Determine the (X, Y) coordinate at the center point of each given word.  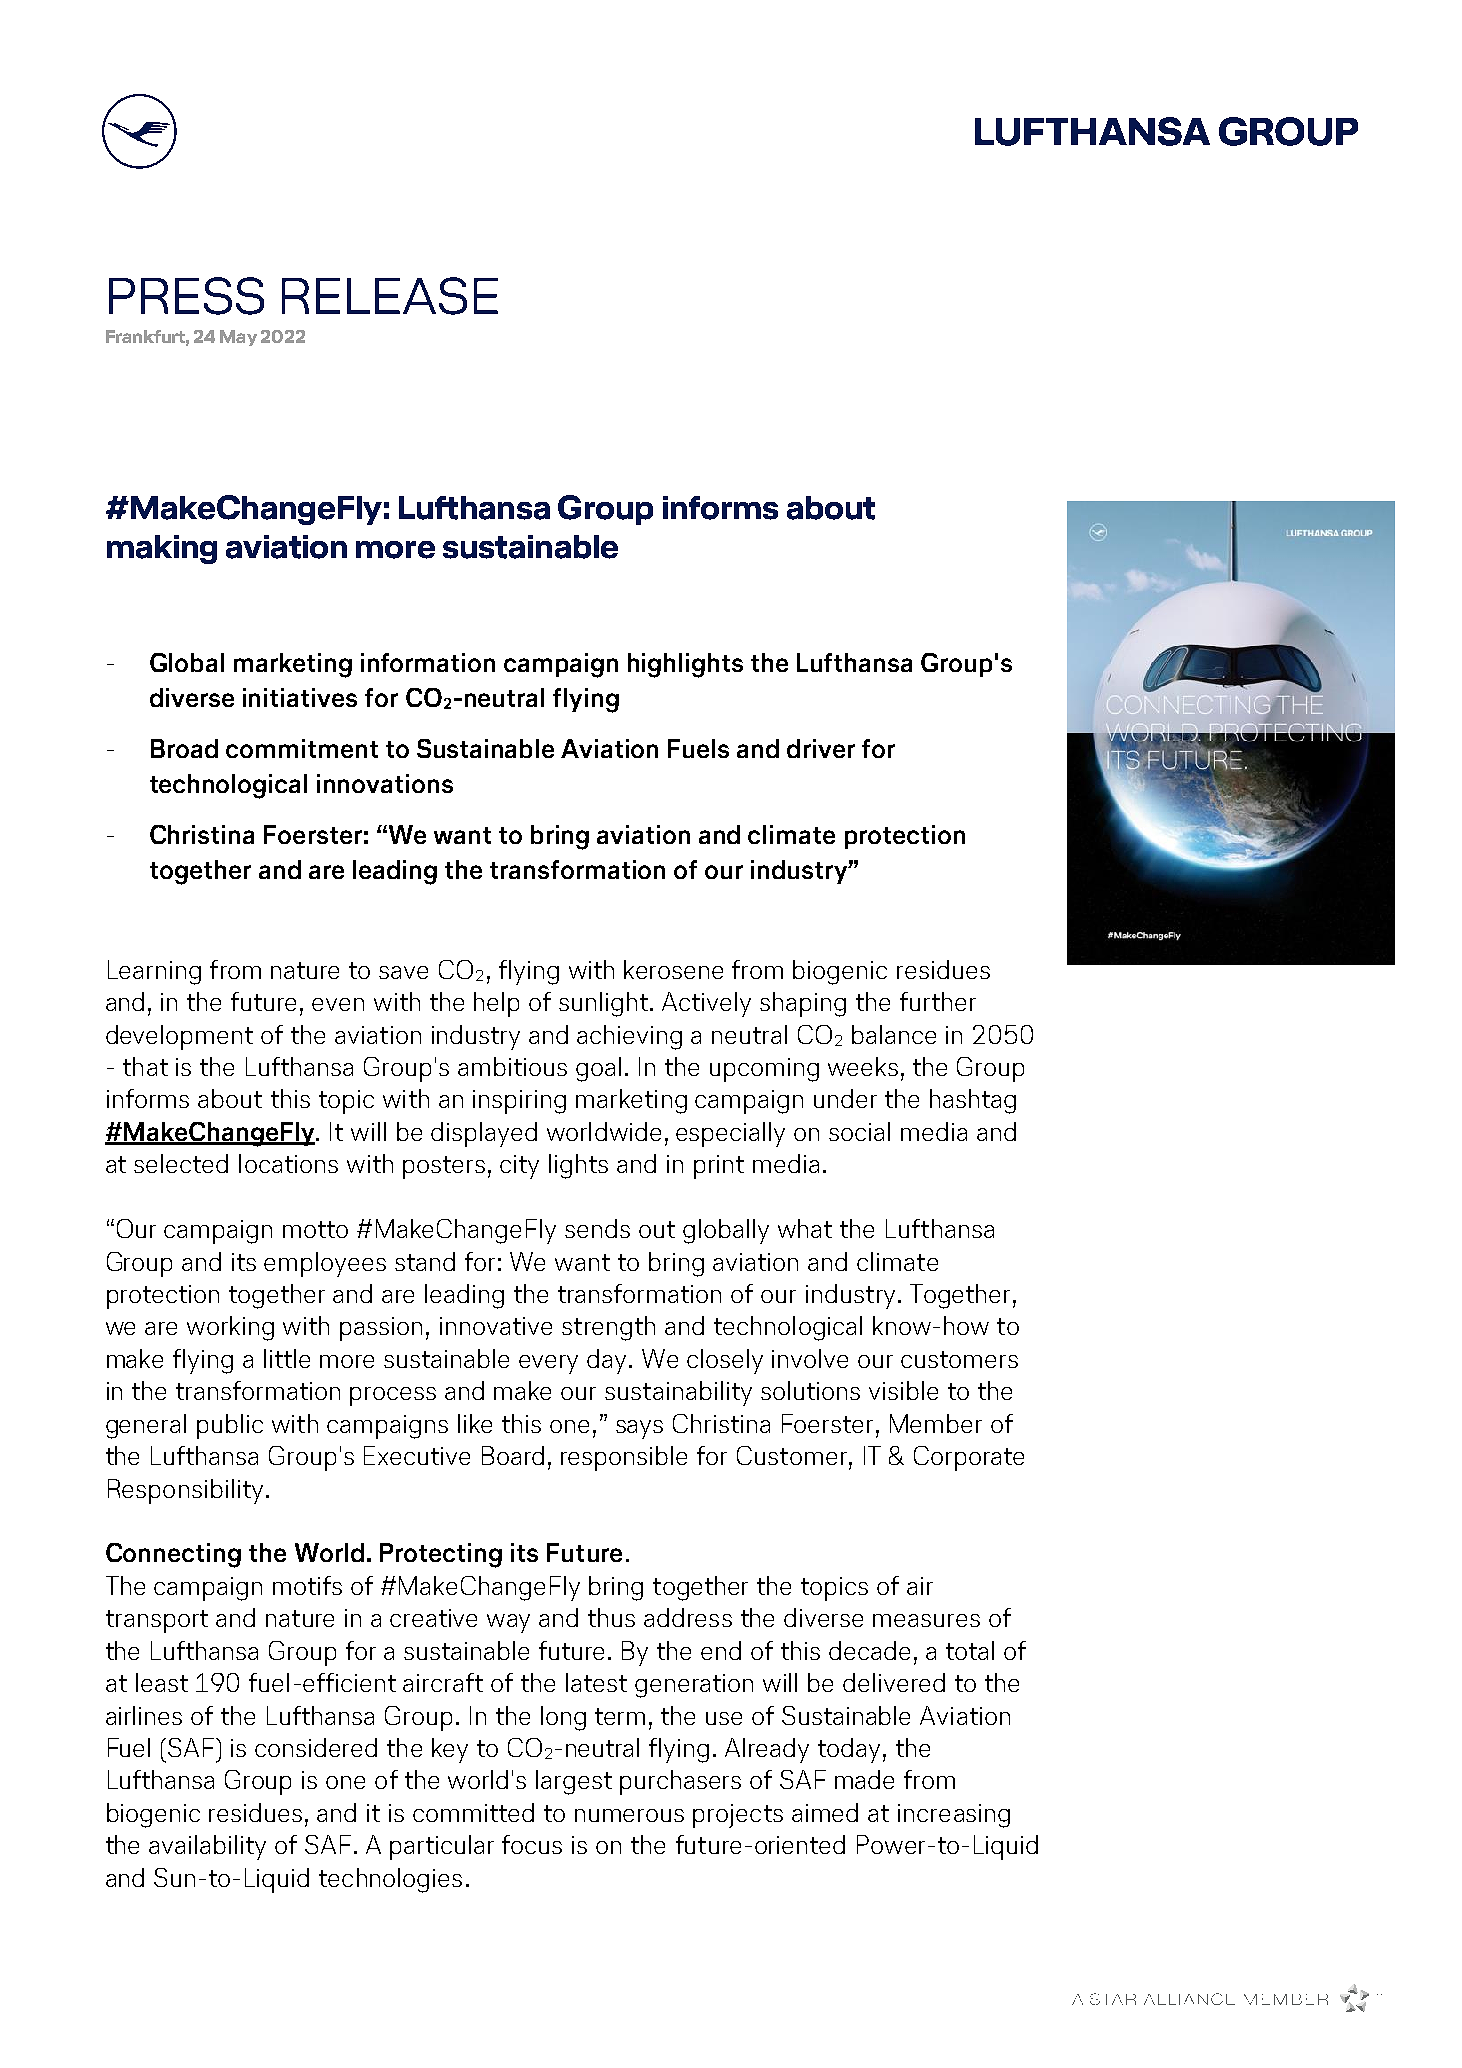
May (238, 338)
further (938, 1001)
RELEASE (390, 296)
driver (821, 748)
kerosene (673, 969)
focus (532, 1844)
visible (903, 1390)
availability (207, 1847)
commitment (302, 748)
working (230, 1328)
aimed (825, 1812)
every (548, 1364)
